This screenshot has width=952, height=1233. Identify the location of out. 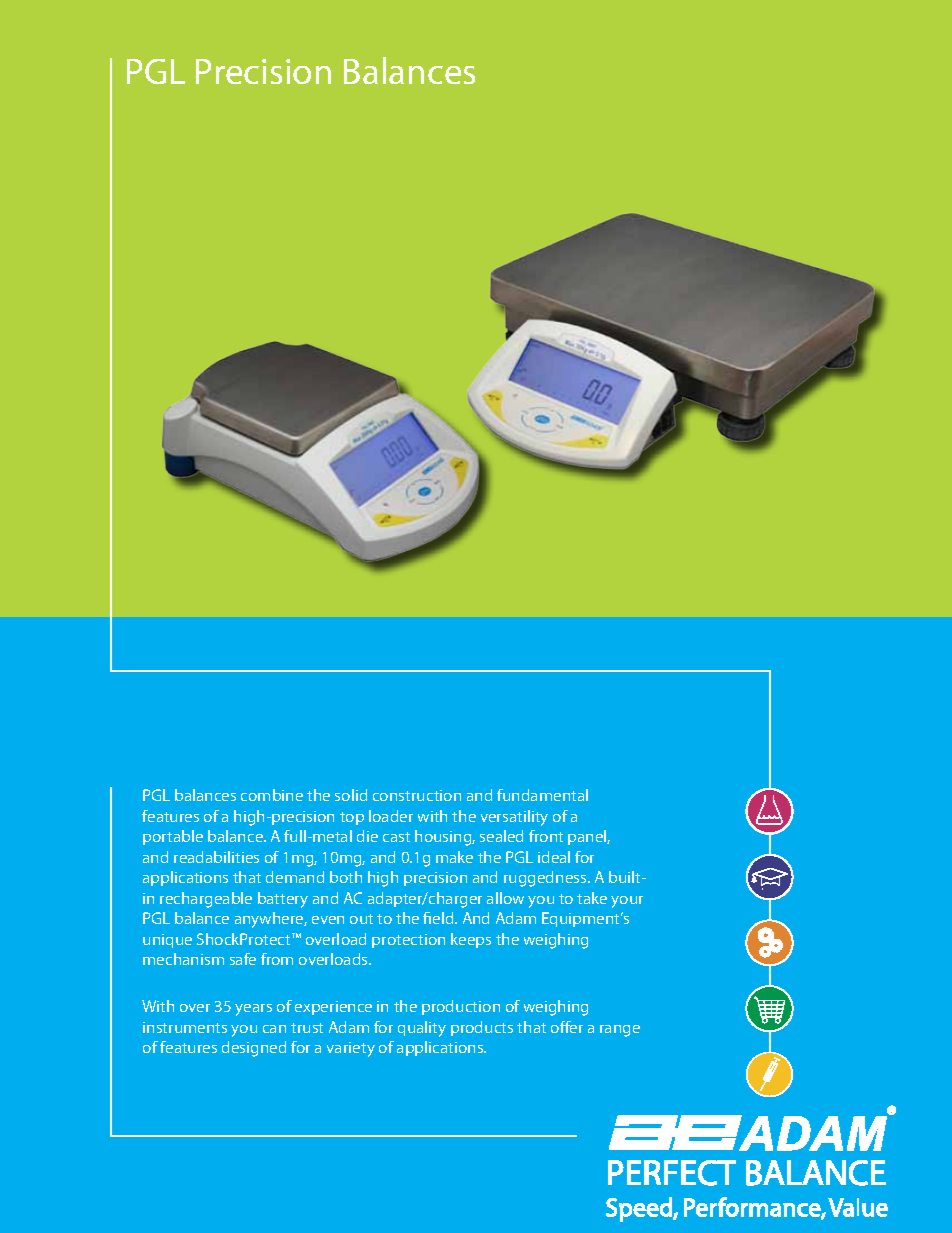
(361, 919).
